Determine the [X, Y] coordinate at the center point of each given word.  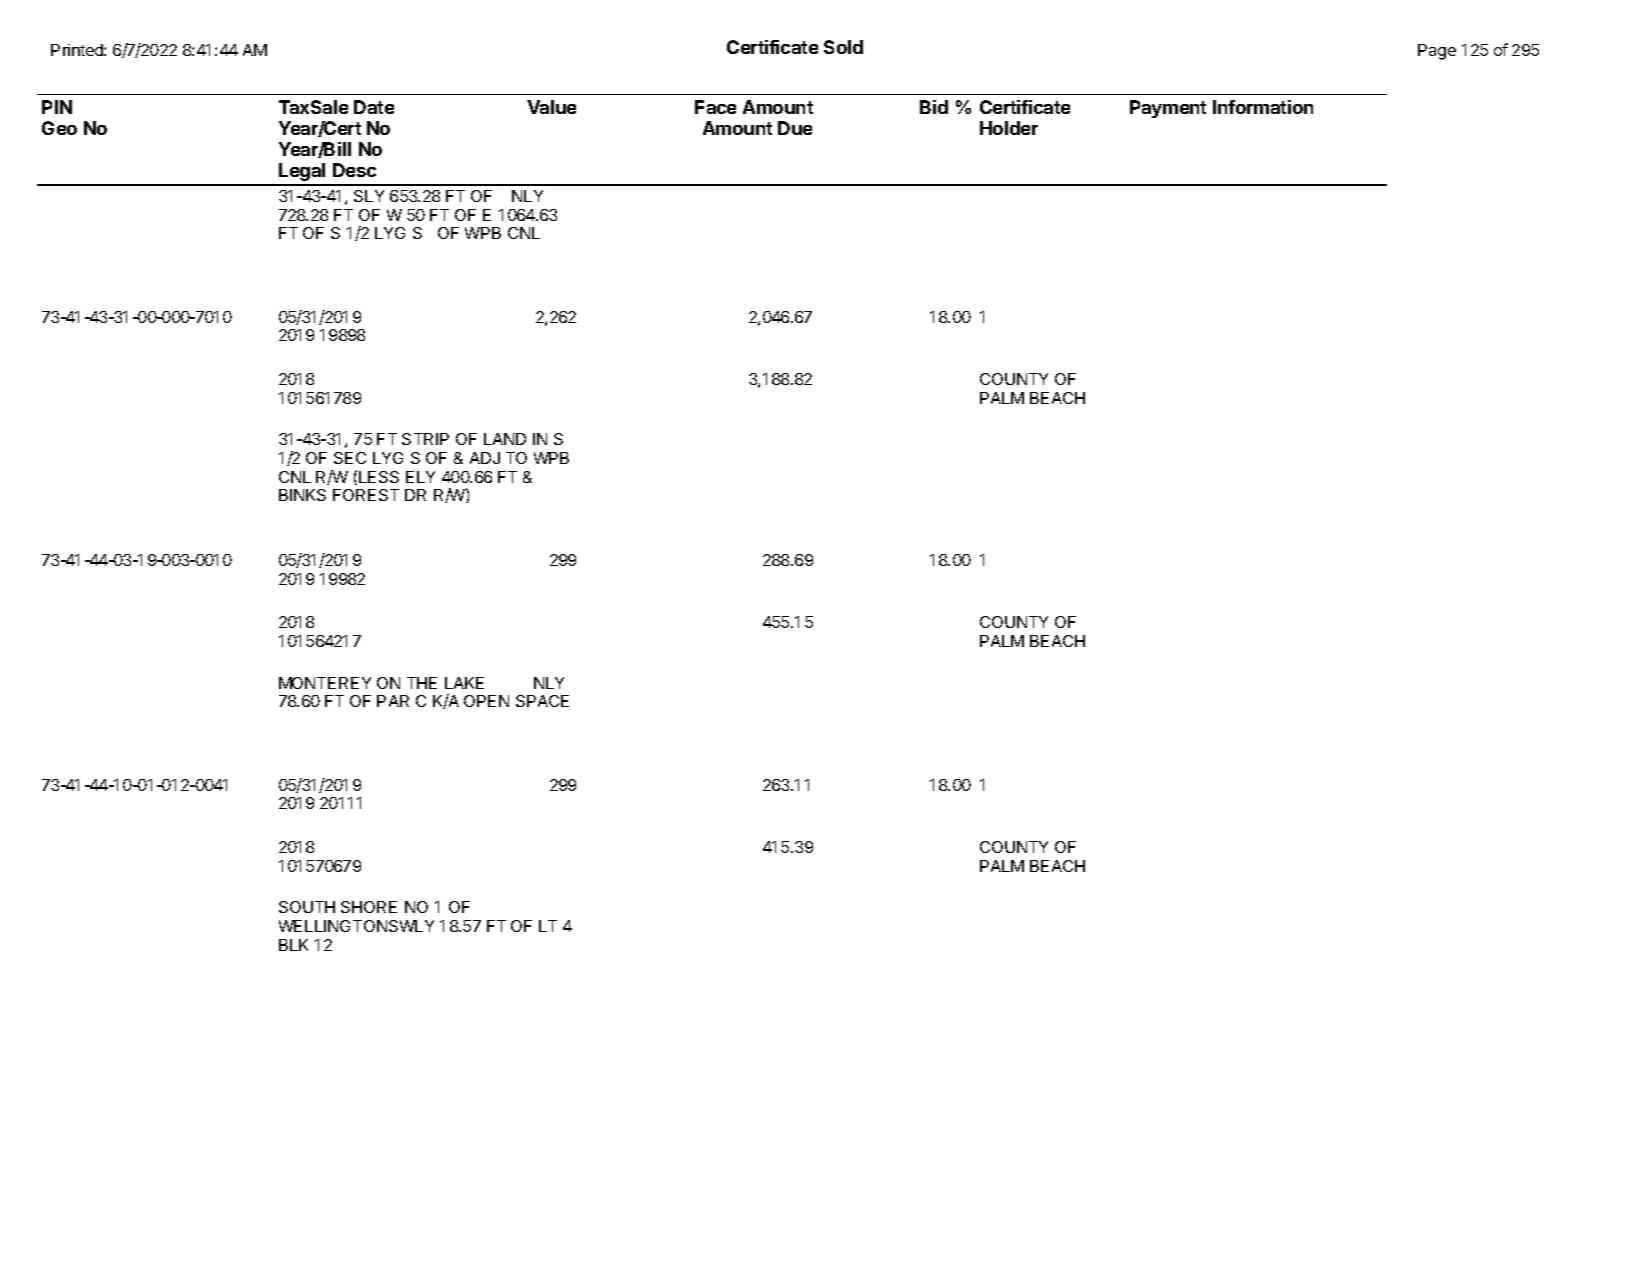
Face [715, 107]
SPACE [542, 701]
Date [374, 107]
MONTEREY [325, 683]
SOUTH [307, 907]
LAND [505, 439]
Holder [1009, 128]
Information [1263, 107]
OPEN [486, 701]
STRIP [425, 439]
